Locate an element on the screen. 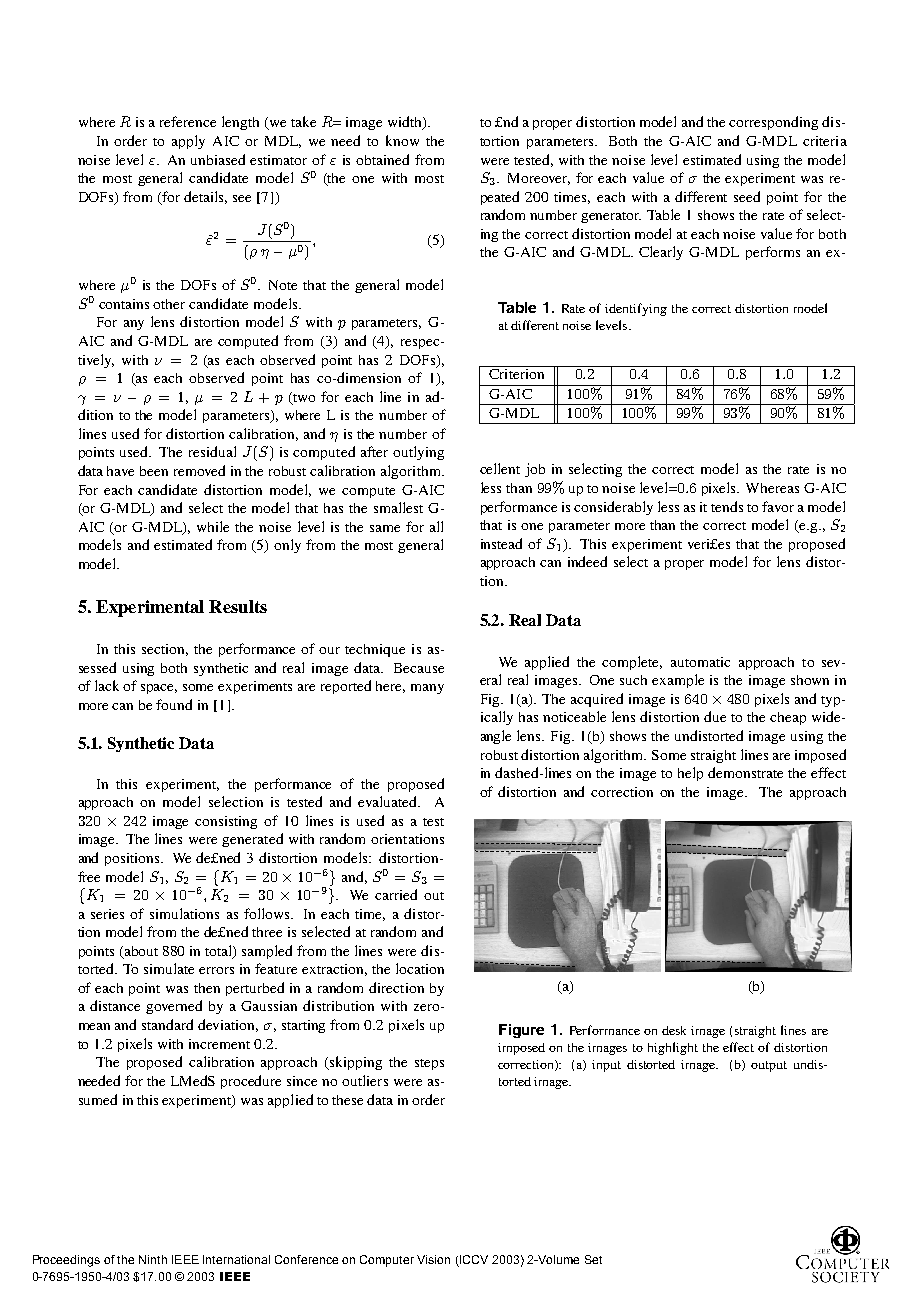  Vision is located at coordinates (433, 1259).
